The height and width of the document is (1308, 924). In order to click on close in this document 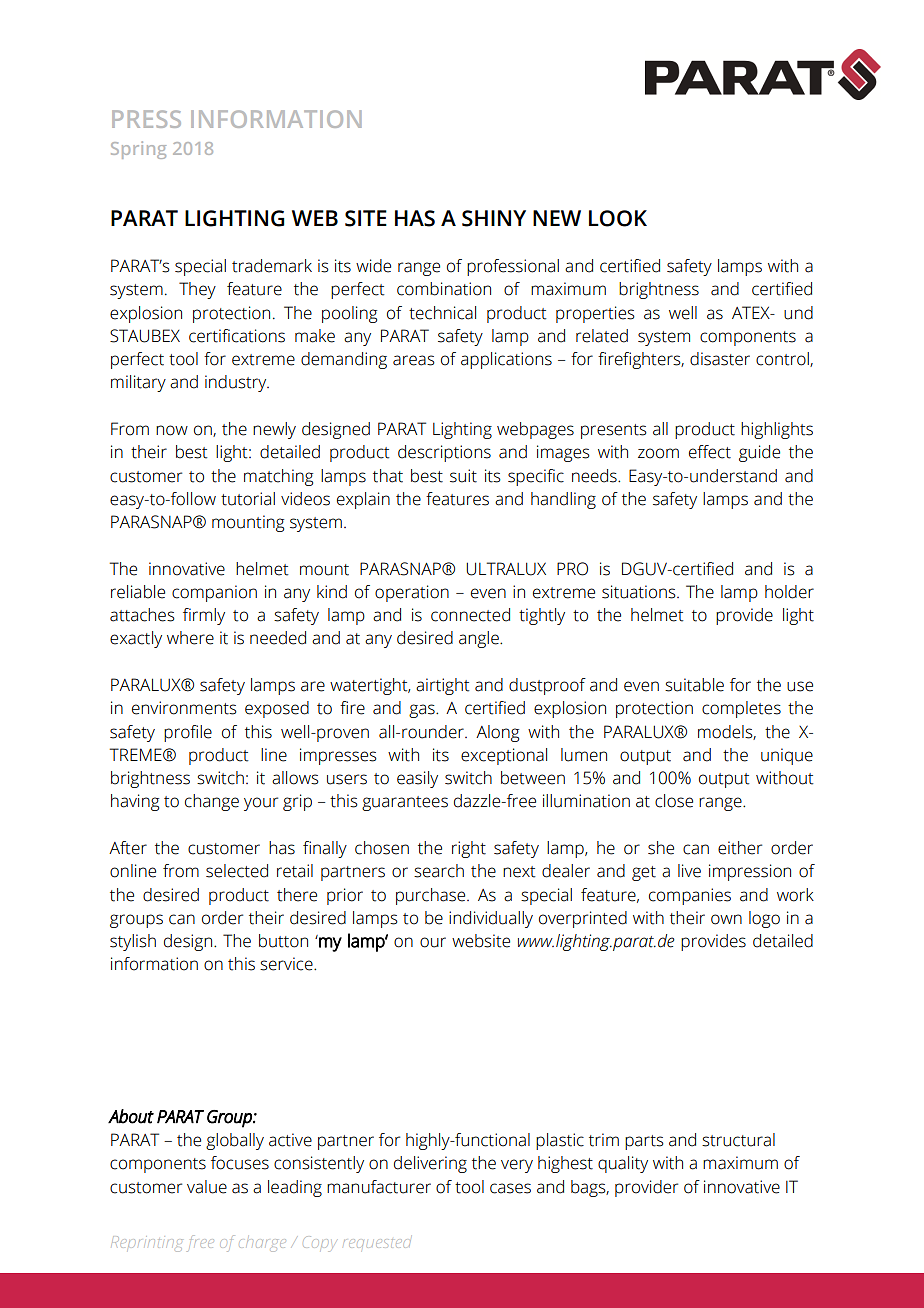, I will do `click(674, 801)`.
